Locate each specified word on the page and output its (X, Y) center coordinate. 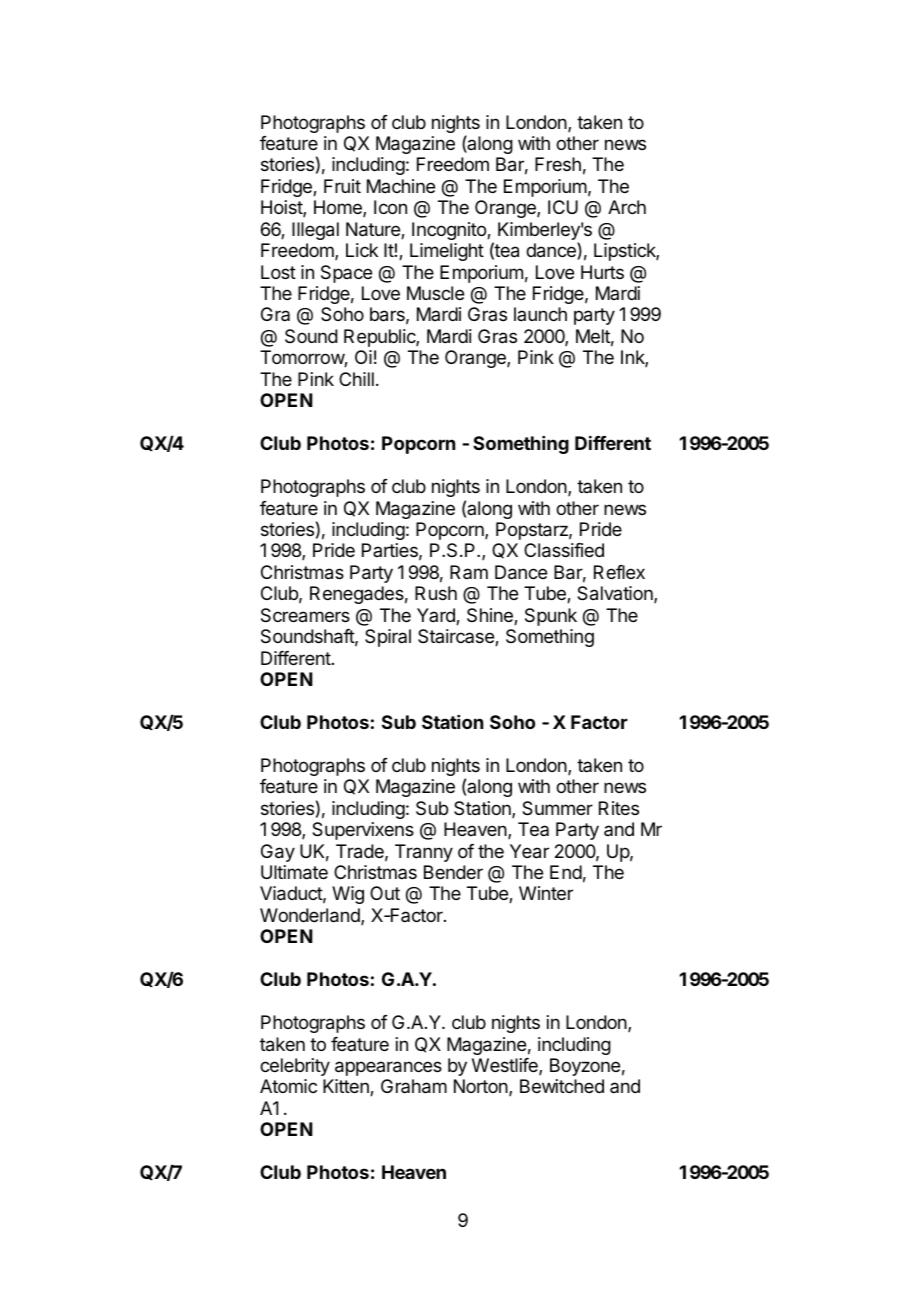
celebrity (295, 1067)
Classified (564, 550)
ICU (563, 207)
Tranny (424, 853)
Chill (356, 379)
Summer (557, 808)
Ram (469, 572)
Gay (278, 853)
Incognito (450, 231)
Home (339, 208)
